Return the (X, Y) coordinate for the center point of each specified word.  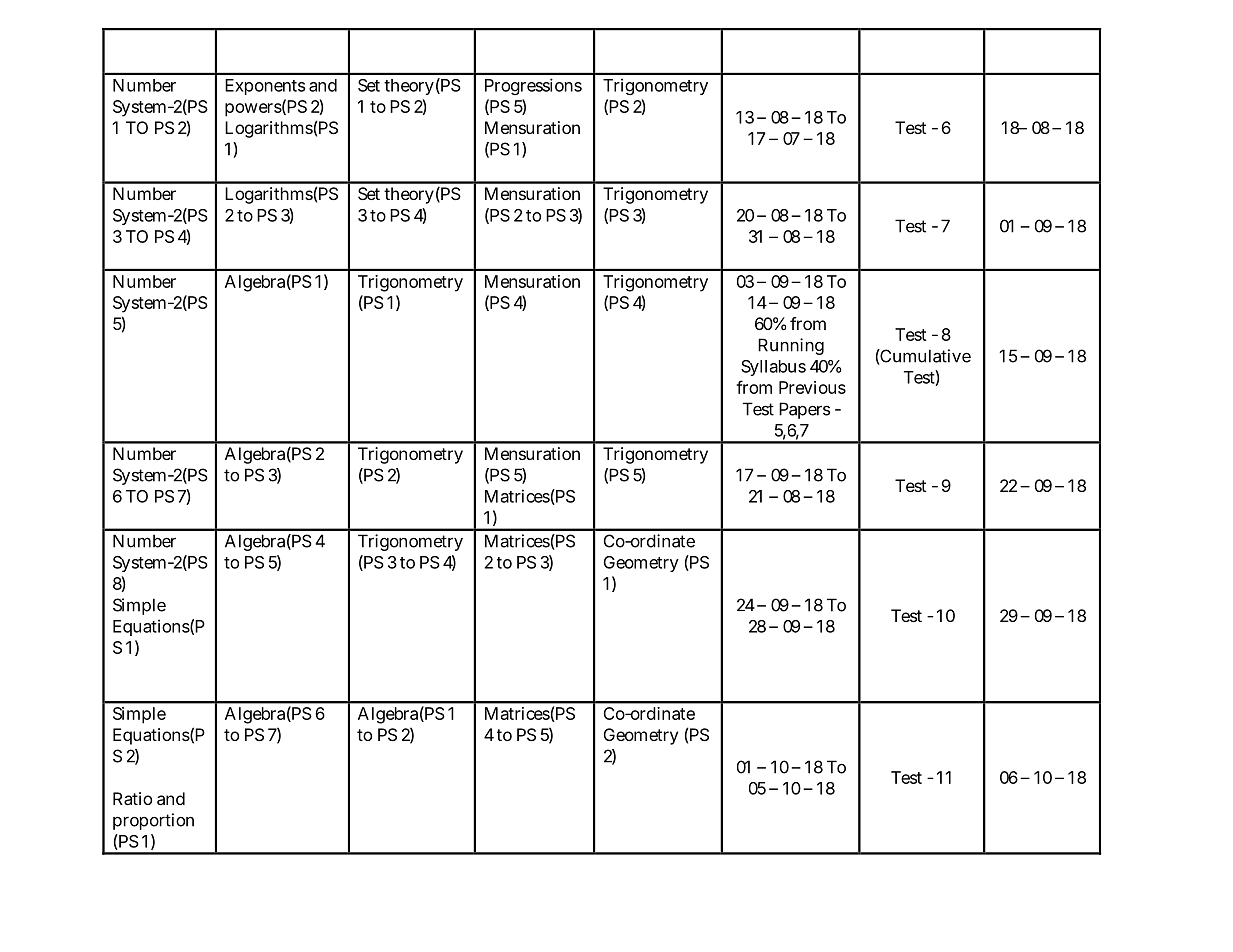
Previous (812, 387)
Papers (804, 410)
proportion (153, 821)
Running (791, 346)
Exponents (265, 87)
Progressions (533, 86)
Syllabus (773, 368)
